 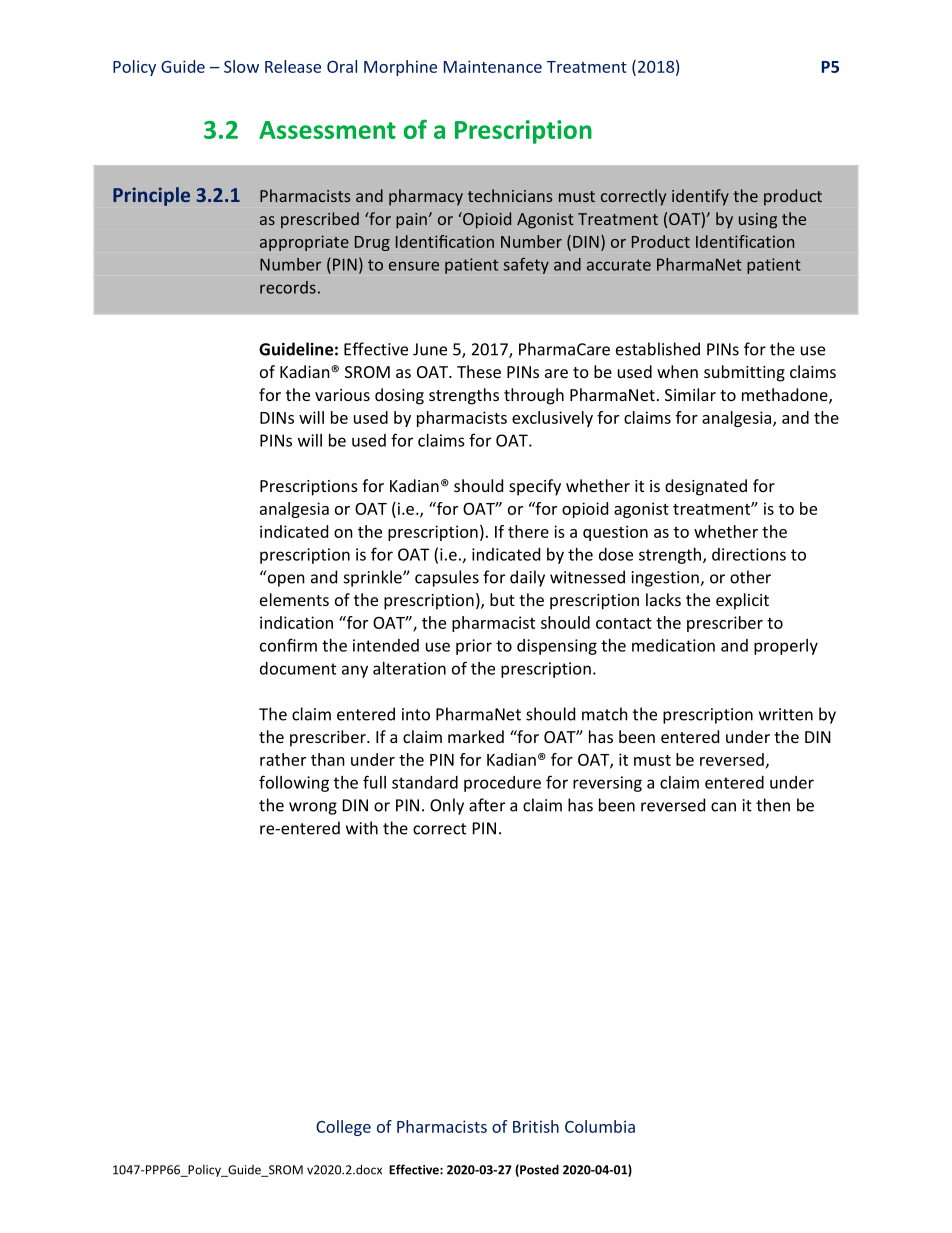 What do you see at coordinates (600, 1126) in the screenshot?
I see `Columbia` at bounding box center [600, 1126].
